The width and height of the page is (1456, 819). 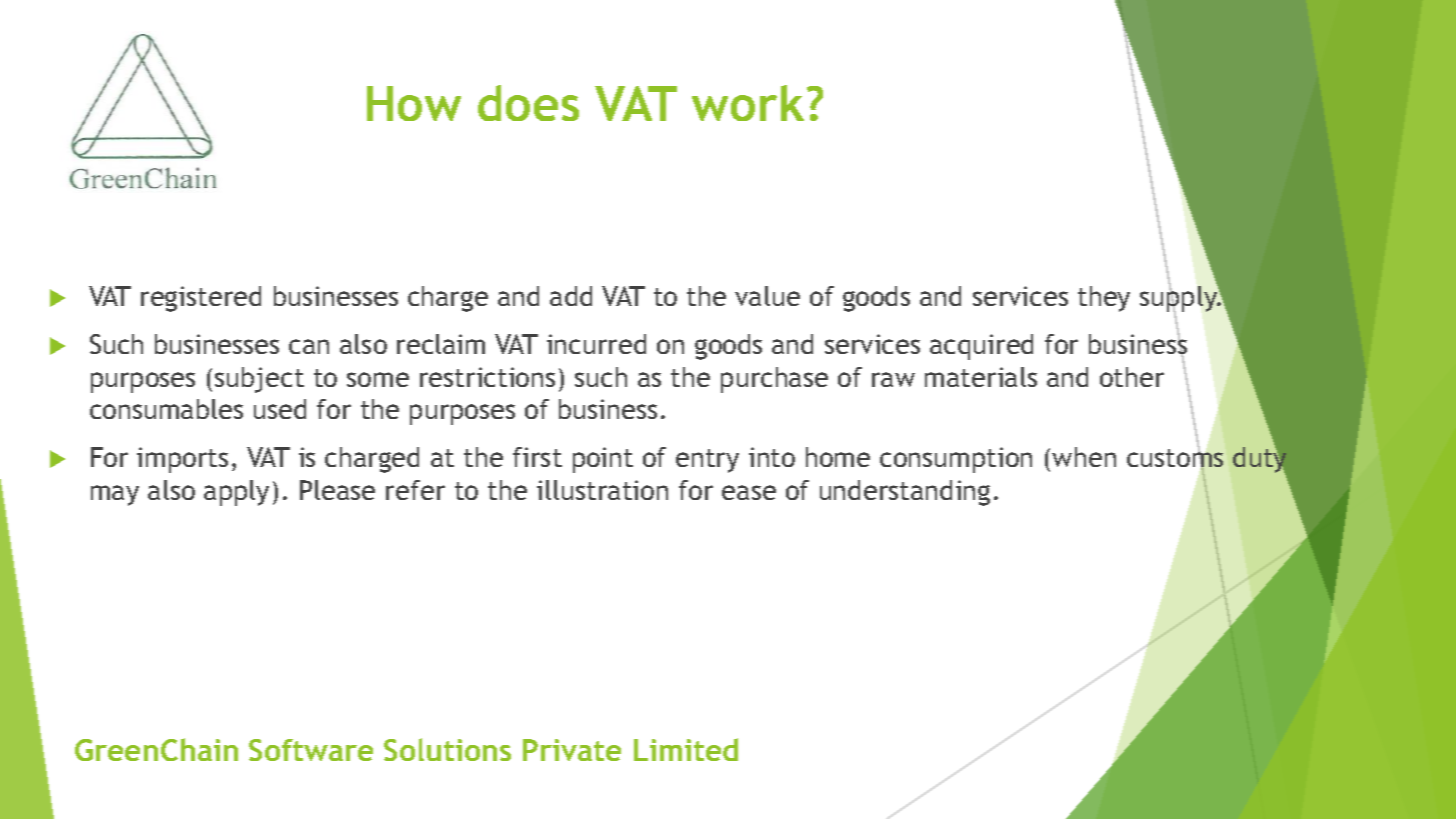 What do you see at coordinates (981, 347) in the page?
I see `acquired` at bounding box center [981, 347].
